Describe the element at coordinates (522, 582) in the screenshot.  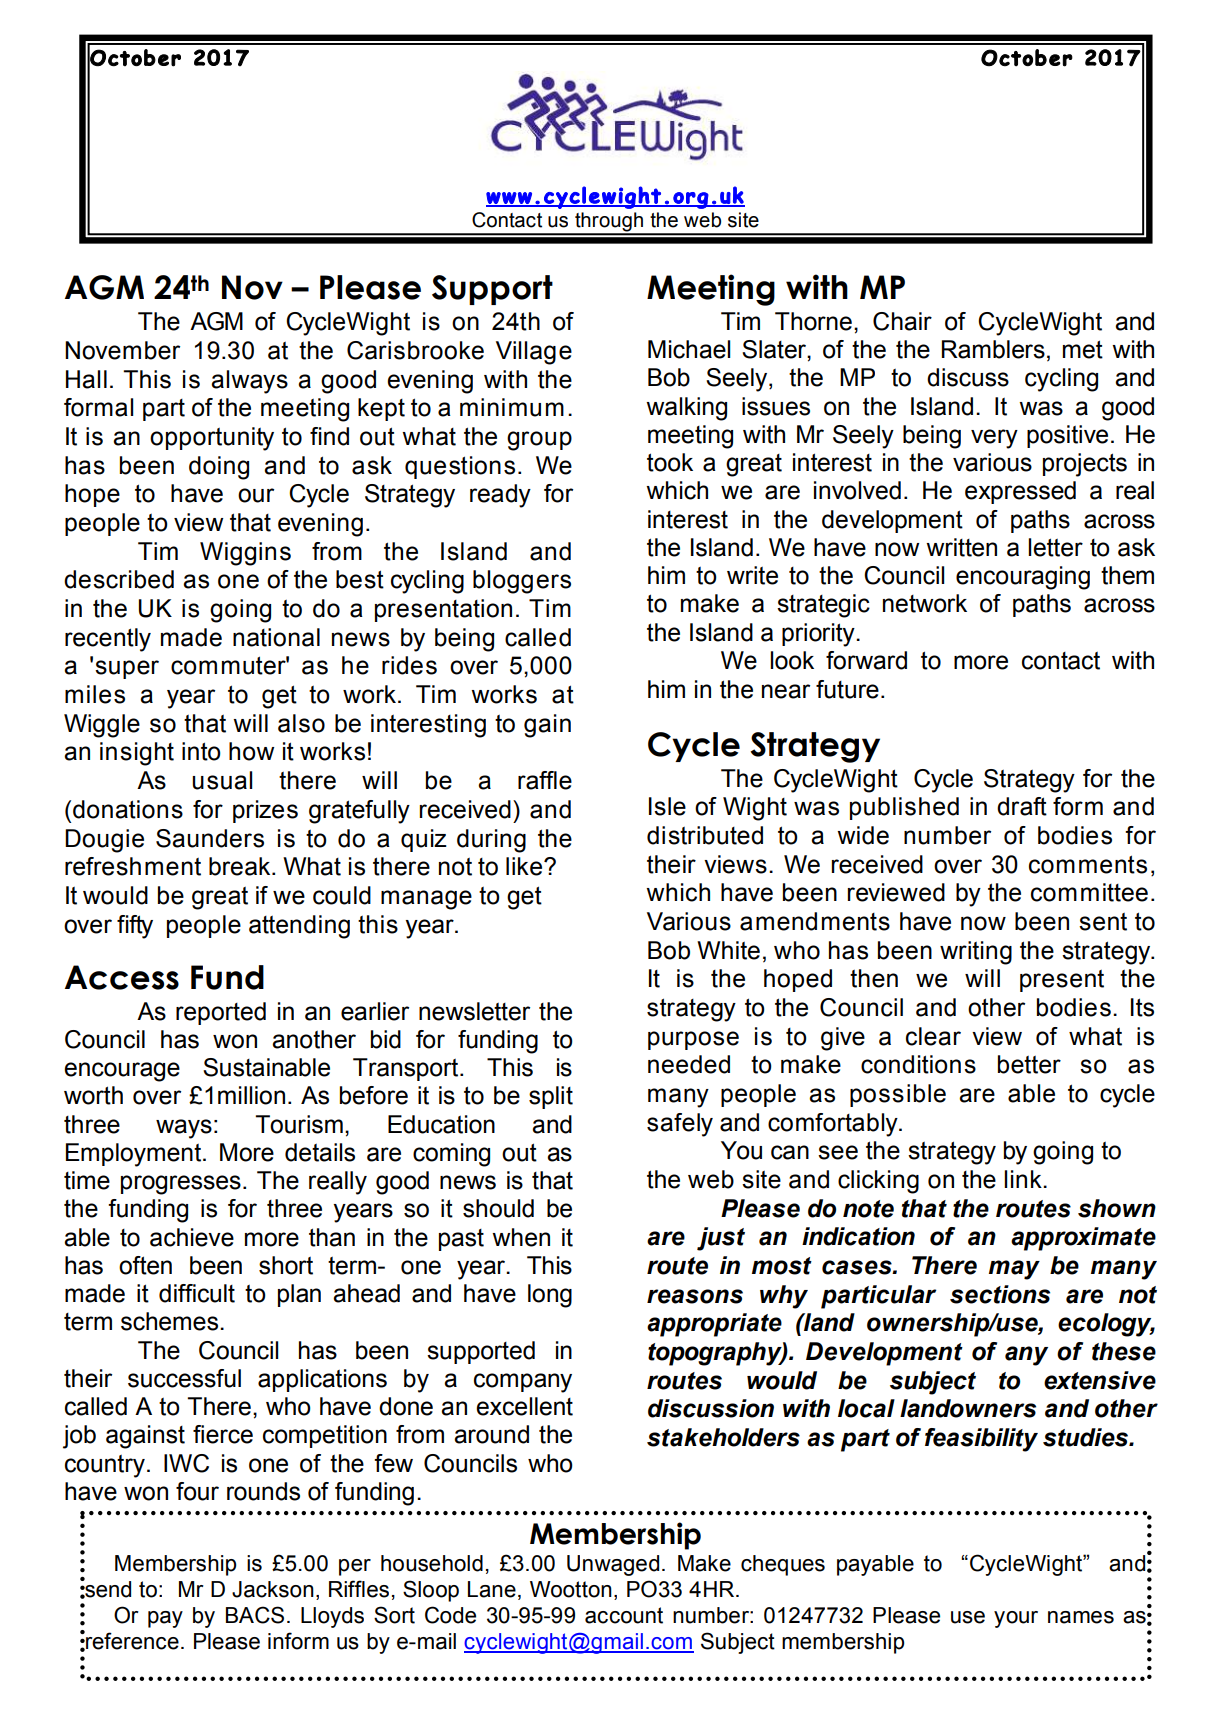
I see `bloggers` at that location.
